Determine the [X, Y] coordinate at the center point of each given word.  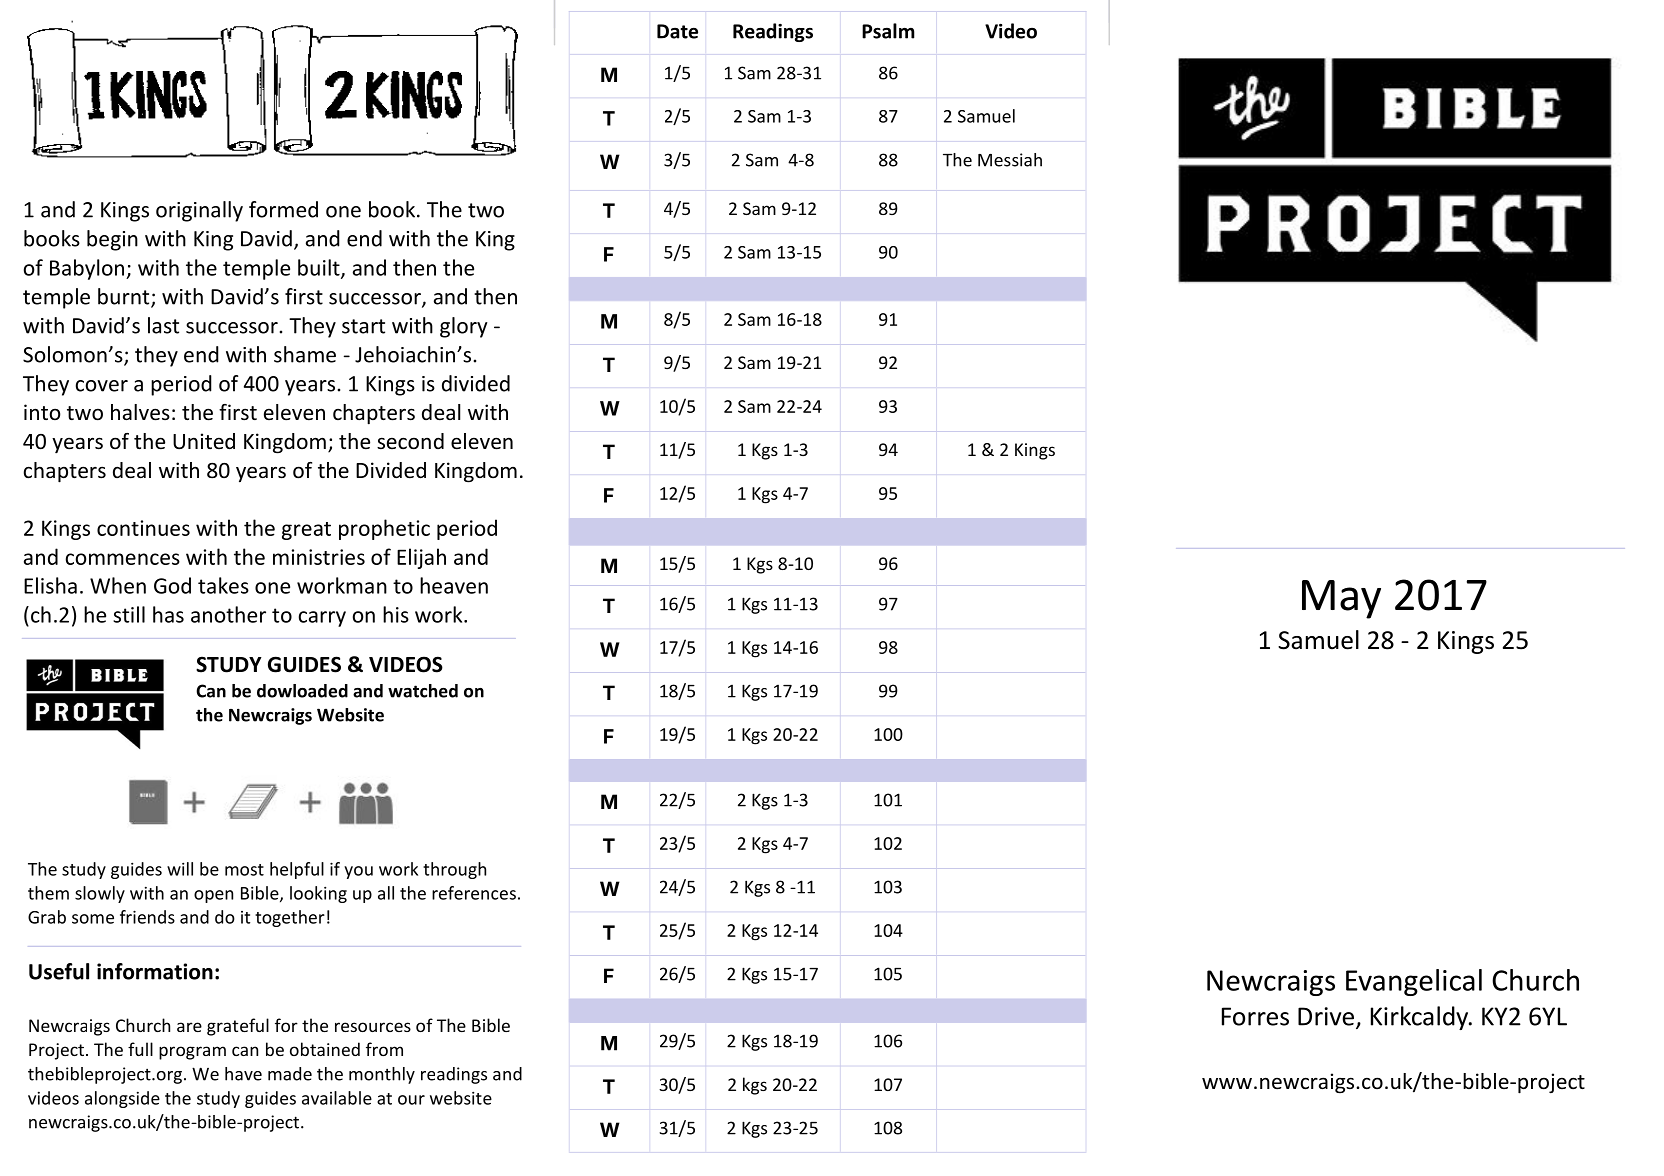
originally [199, 211]
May [1341, 599]
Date [677, 31]
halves [140, 412]
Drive [1327, 1017]
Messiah [1010, 160]
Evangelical [1414, 982]
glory [464, 327]
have [243, 1074]
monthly [382, 1075]
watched [423, 691]
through [454, 870]
